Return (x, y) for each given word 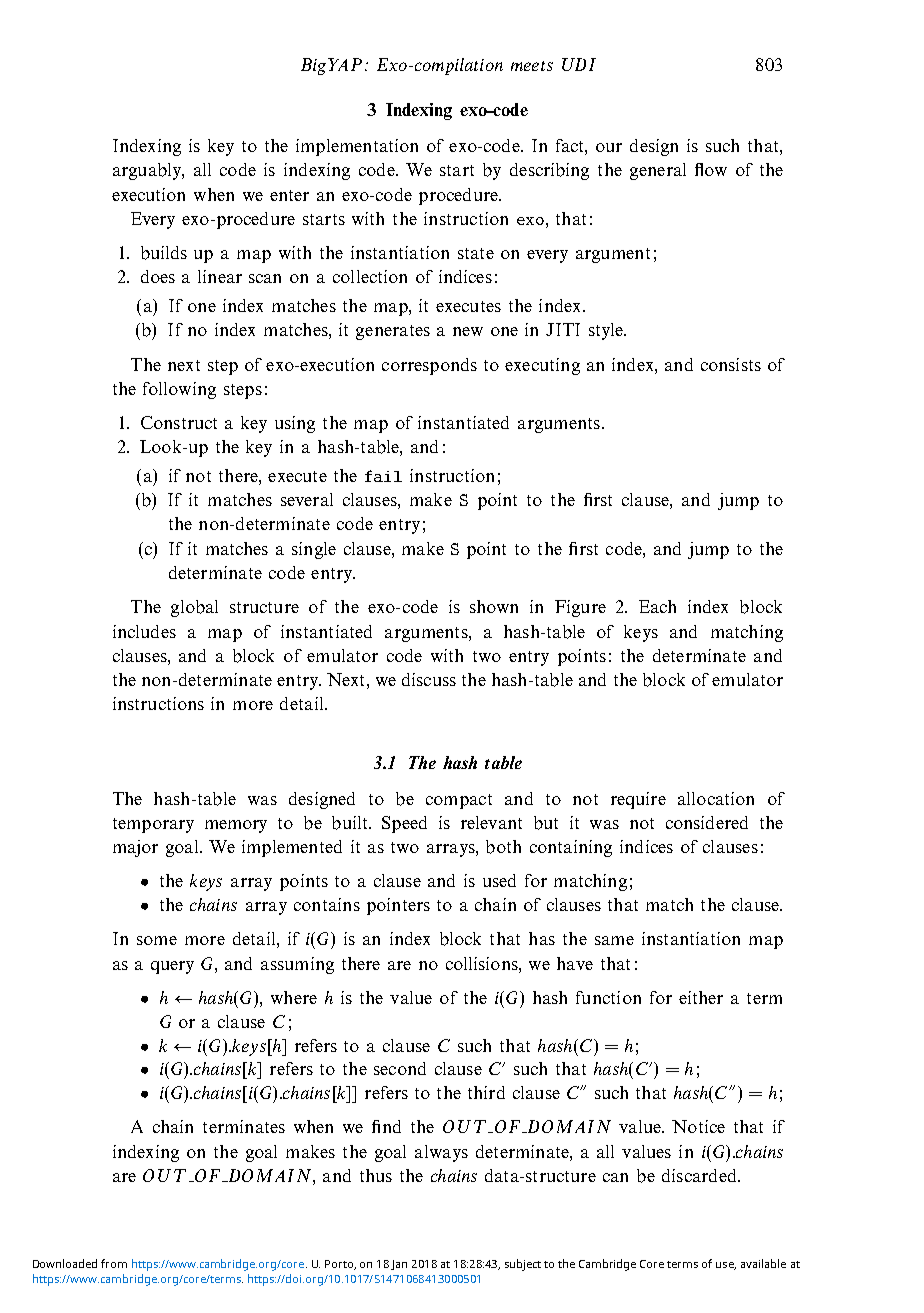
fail (383, 476)
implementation (357, 147)
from (114, 1263)
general (658, 171)
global (194, 608)
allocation (716, 798)
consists (731, 364)
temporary (153, 825)
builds (164, 253)
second (400, 1068)
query (172, 967)
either (701, 997)
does (158, 276)
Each (657, 606)
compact (459, 801)
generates (393, 332)
